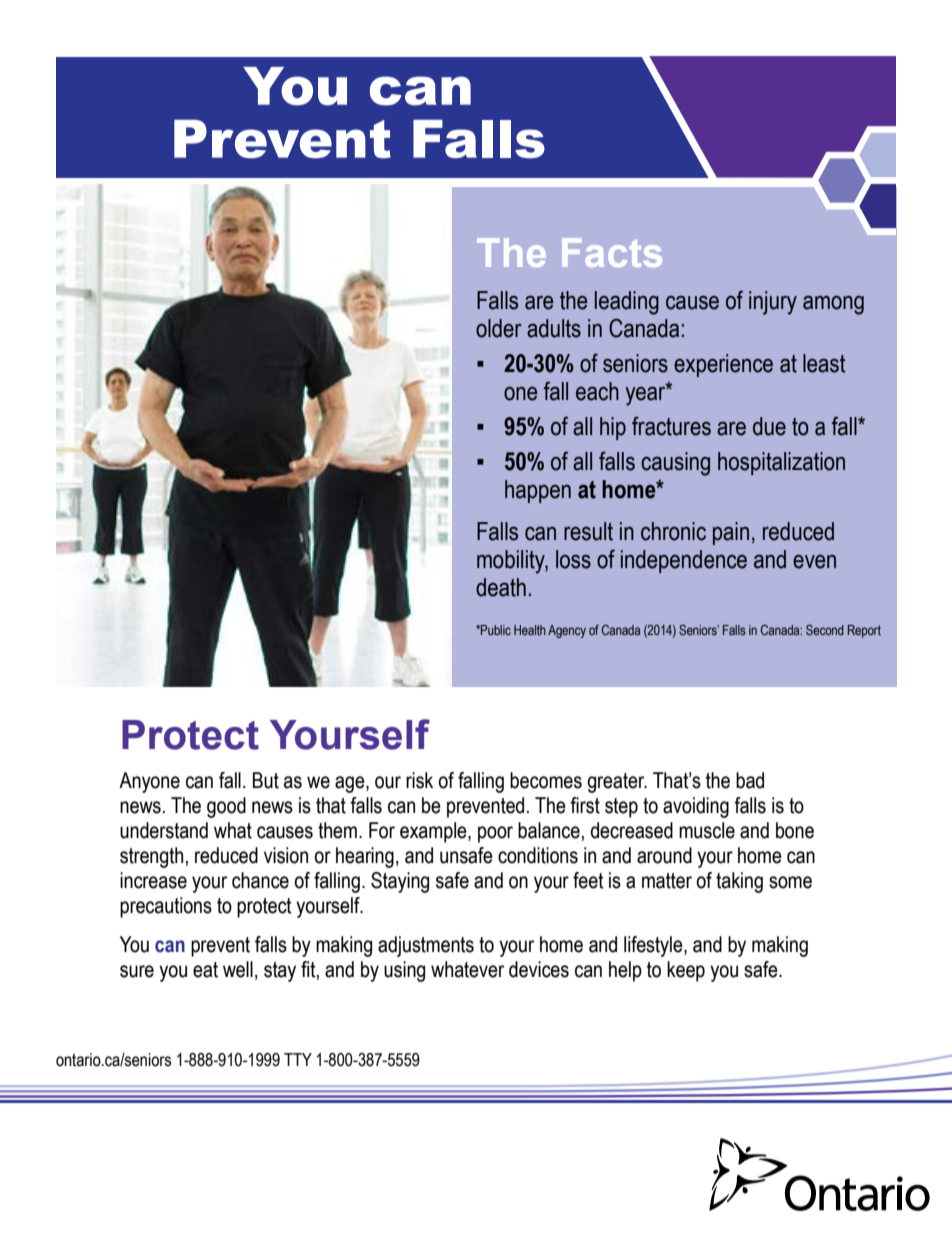 The width and height of the screenshot is (952, 1233). I want to click on TTY, so click(298, 1059).
